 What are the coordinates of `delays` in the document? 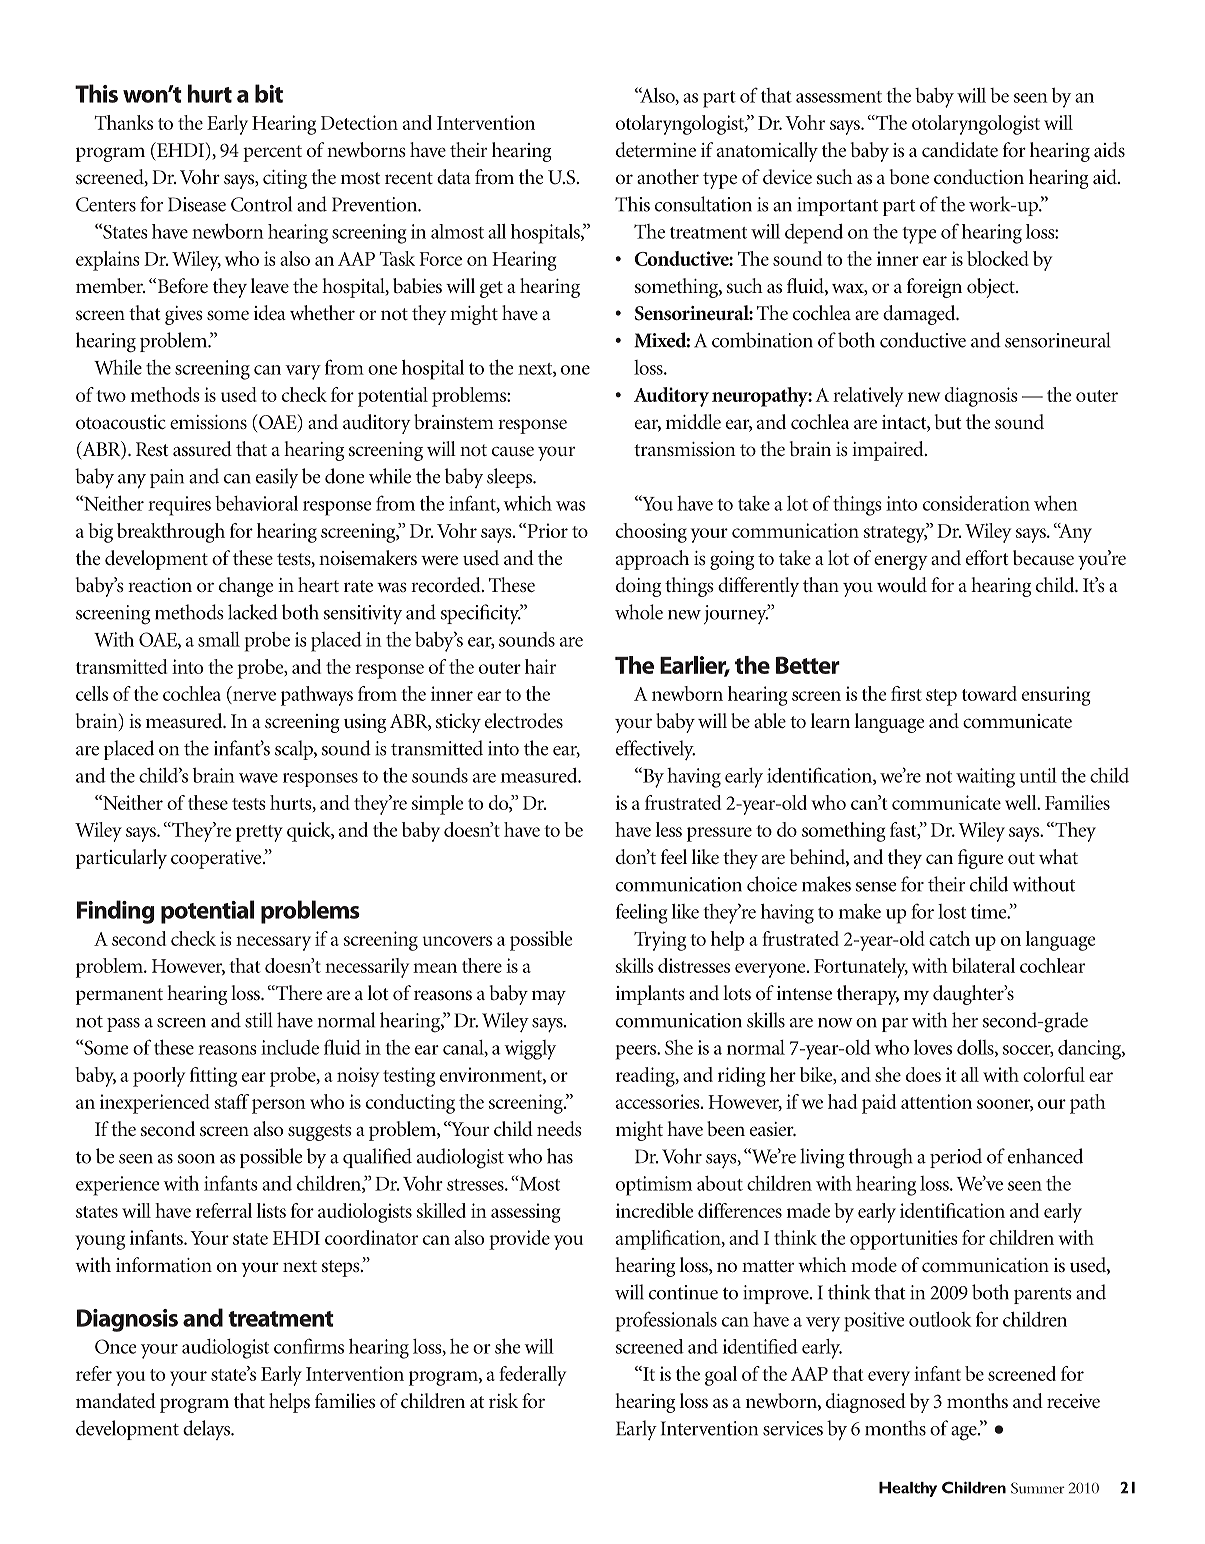 It's located at (207, 1430).
